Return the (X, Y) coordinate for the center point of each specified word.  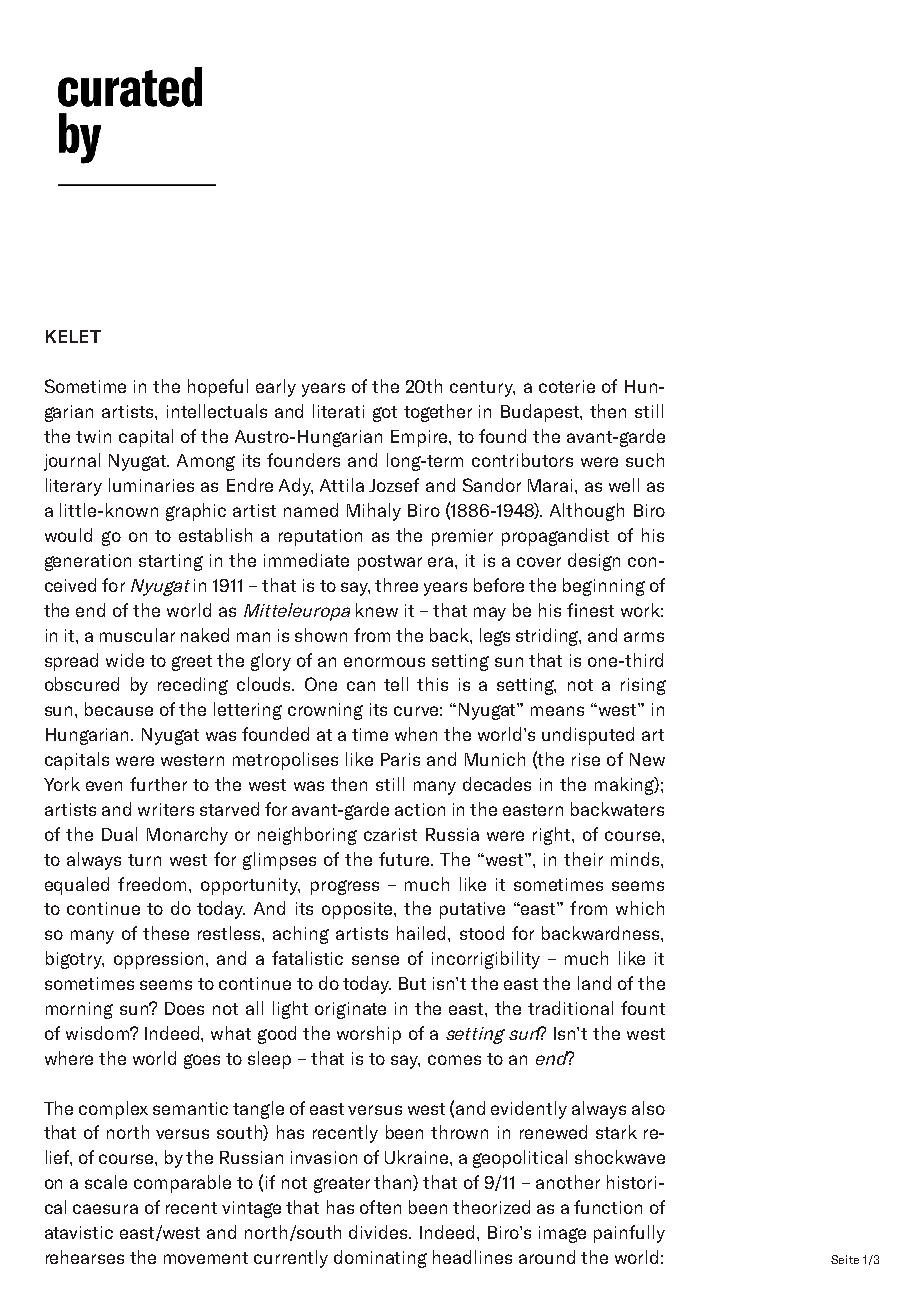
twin (93, 436)
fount (643, 1008)
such (645, 460)
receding (193, 686)
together (438, 413)
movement (206, 1258)
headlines (472, 1257)
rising (643, 686)
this (432, 684)
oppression (160, 960)
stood (482, 933)
